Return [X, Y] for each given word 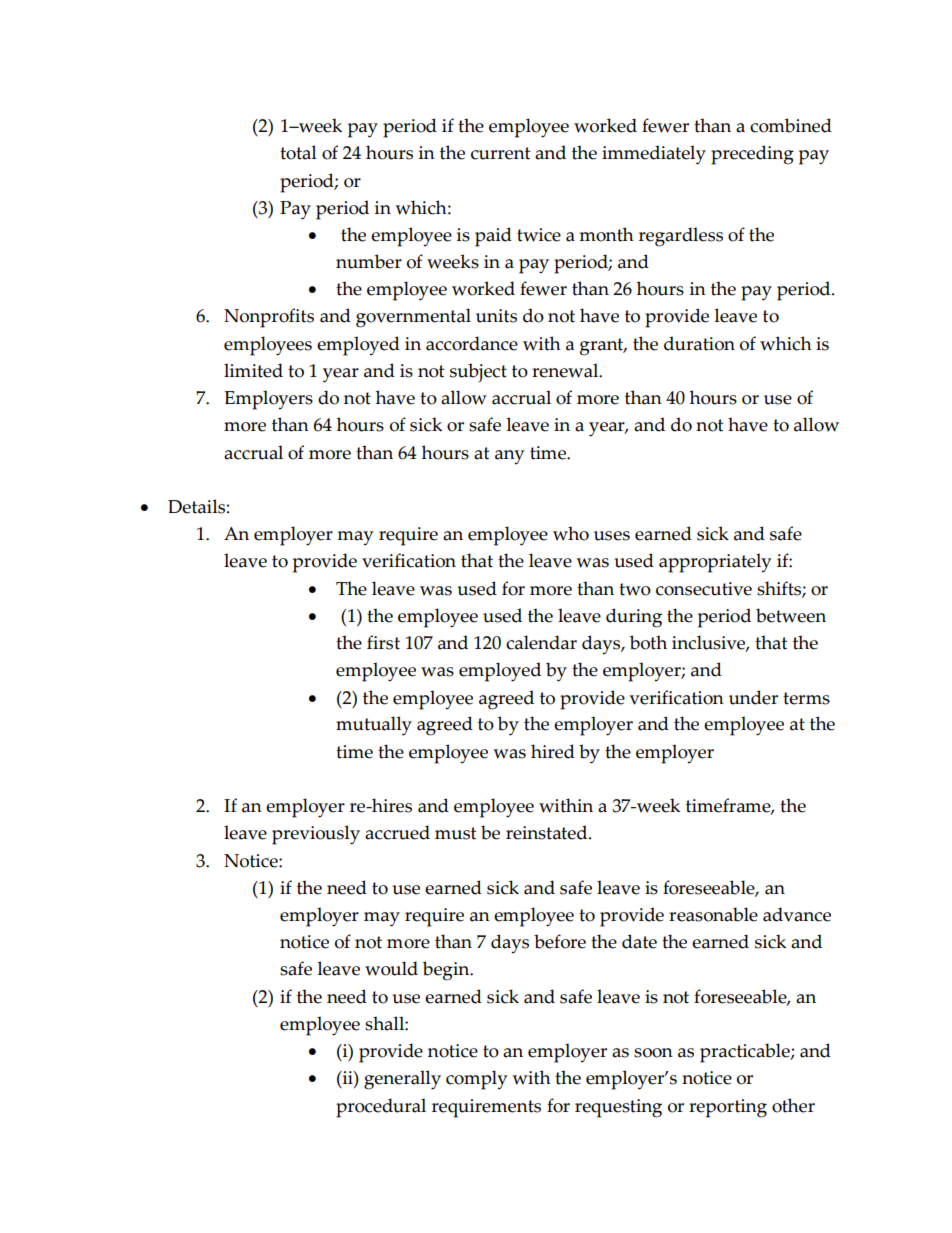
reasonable [713, 914]
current [500, 153]
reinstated [548, 832]
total [298, 152]
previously [316, 835]
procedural [381, 1108]
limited [253, 370]
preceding [752, 155]
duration [699, 343]
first [383, 642]
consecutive [704, 589]
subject [478, 372]
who [571, 533]
